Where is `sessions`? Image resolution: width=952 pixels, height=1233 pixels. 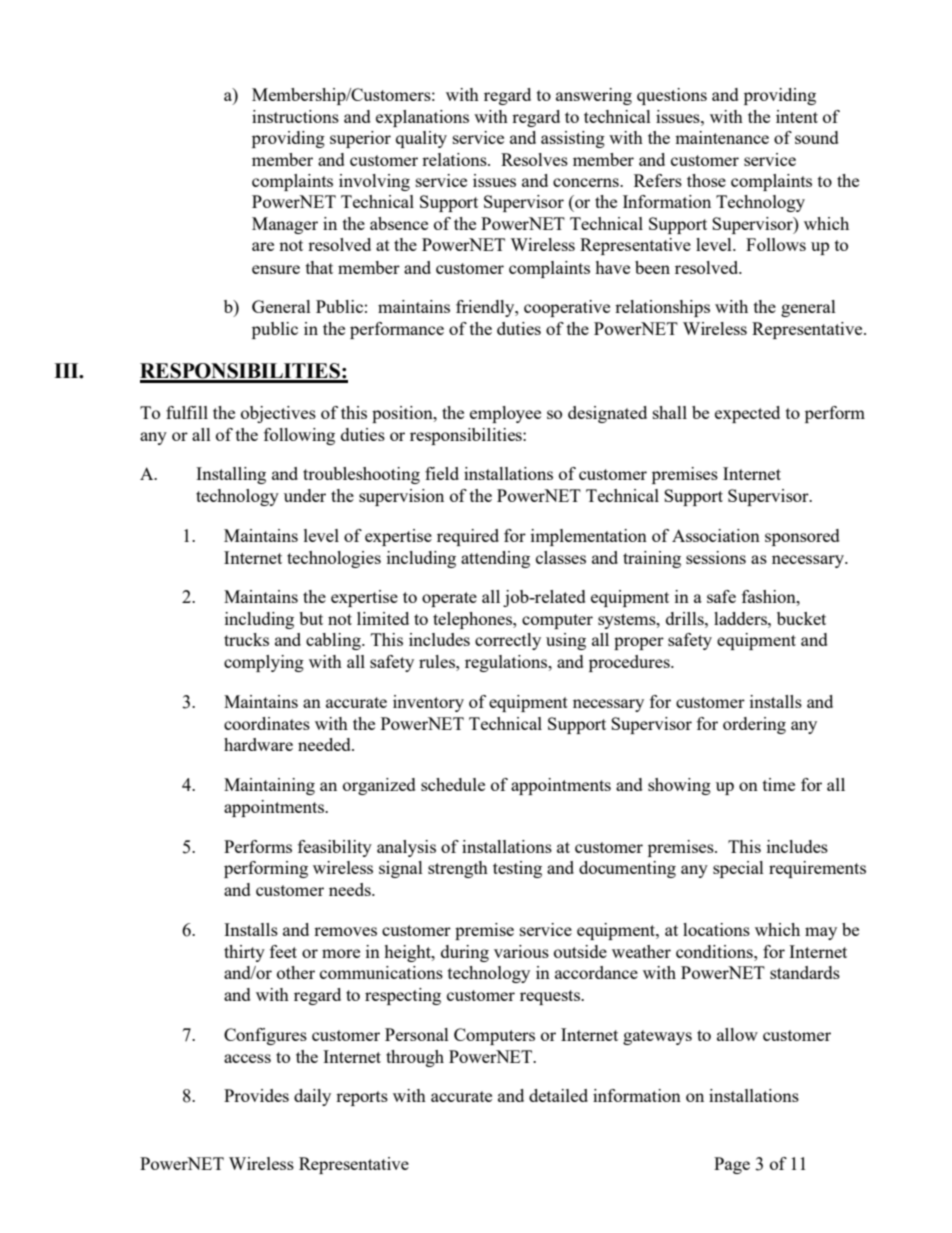
sessions is located at coordinates (716, 557).
